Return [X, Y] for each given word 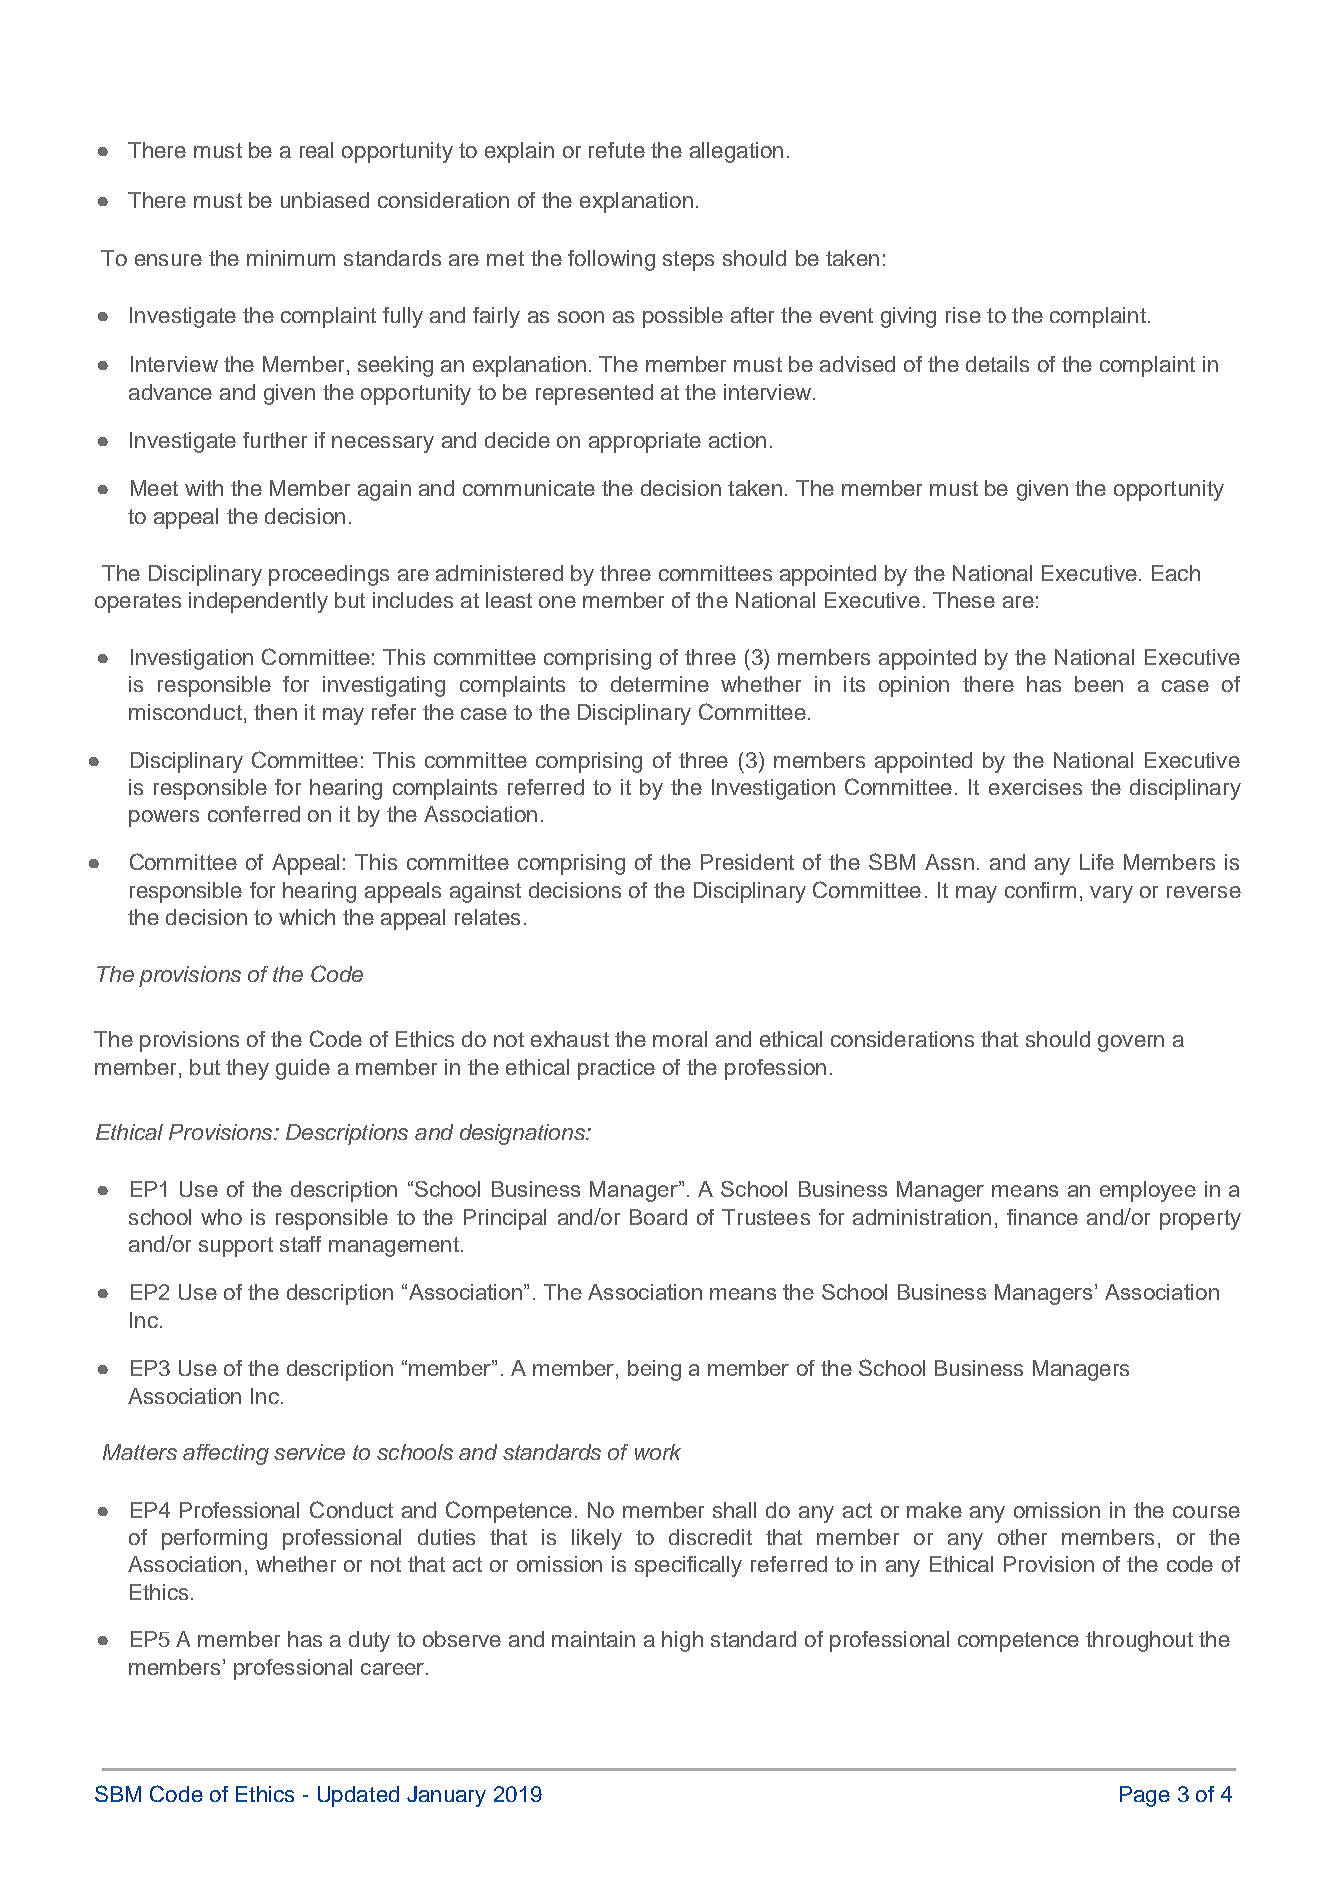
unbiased [325, 200]
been [1099, 684]
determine [660, 684]
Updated [358, 1796]
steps [688, 261]
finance [1042, 1217]
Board [658, 1217]
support [236, 1247]
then [275, 712]
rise [963, 315]
